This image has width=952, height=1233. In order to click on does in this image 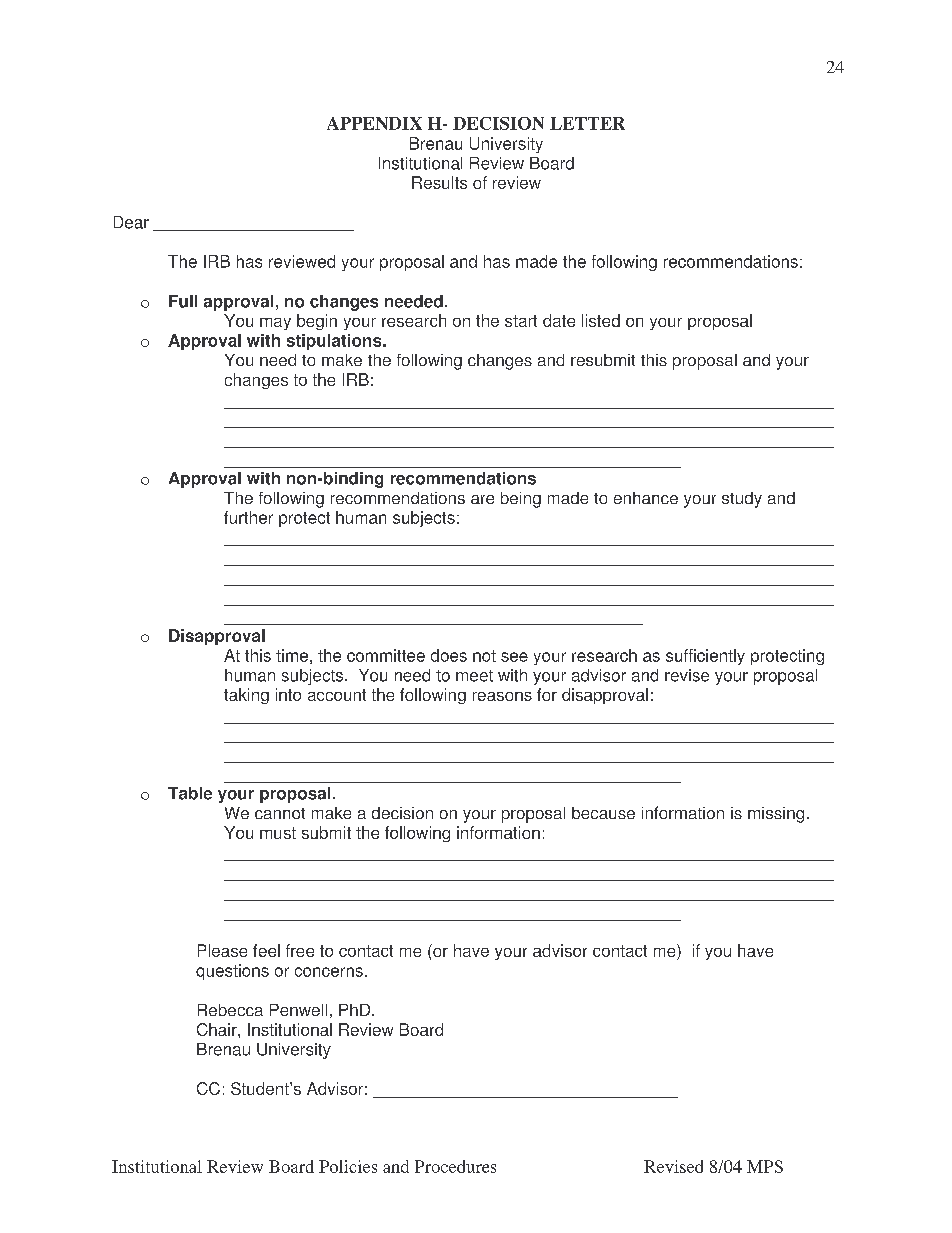, I will do `click(449, 655)`.
